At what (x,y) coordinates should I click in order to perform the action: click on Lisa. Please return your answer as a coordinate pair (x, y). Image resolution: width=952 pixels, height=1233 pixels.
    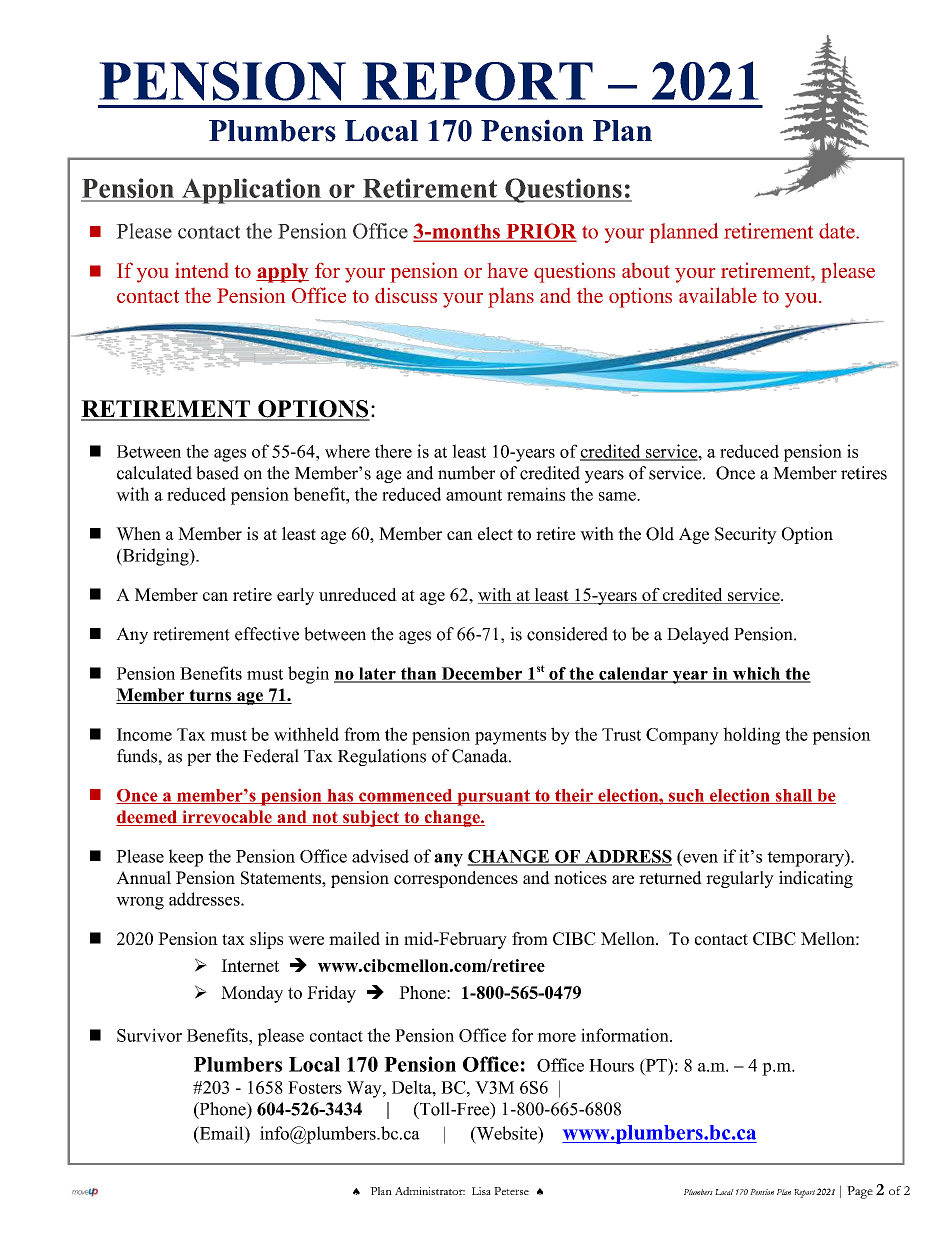
    Looking at the image, I should click on (481, 1191).
